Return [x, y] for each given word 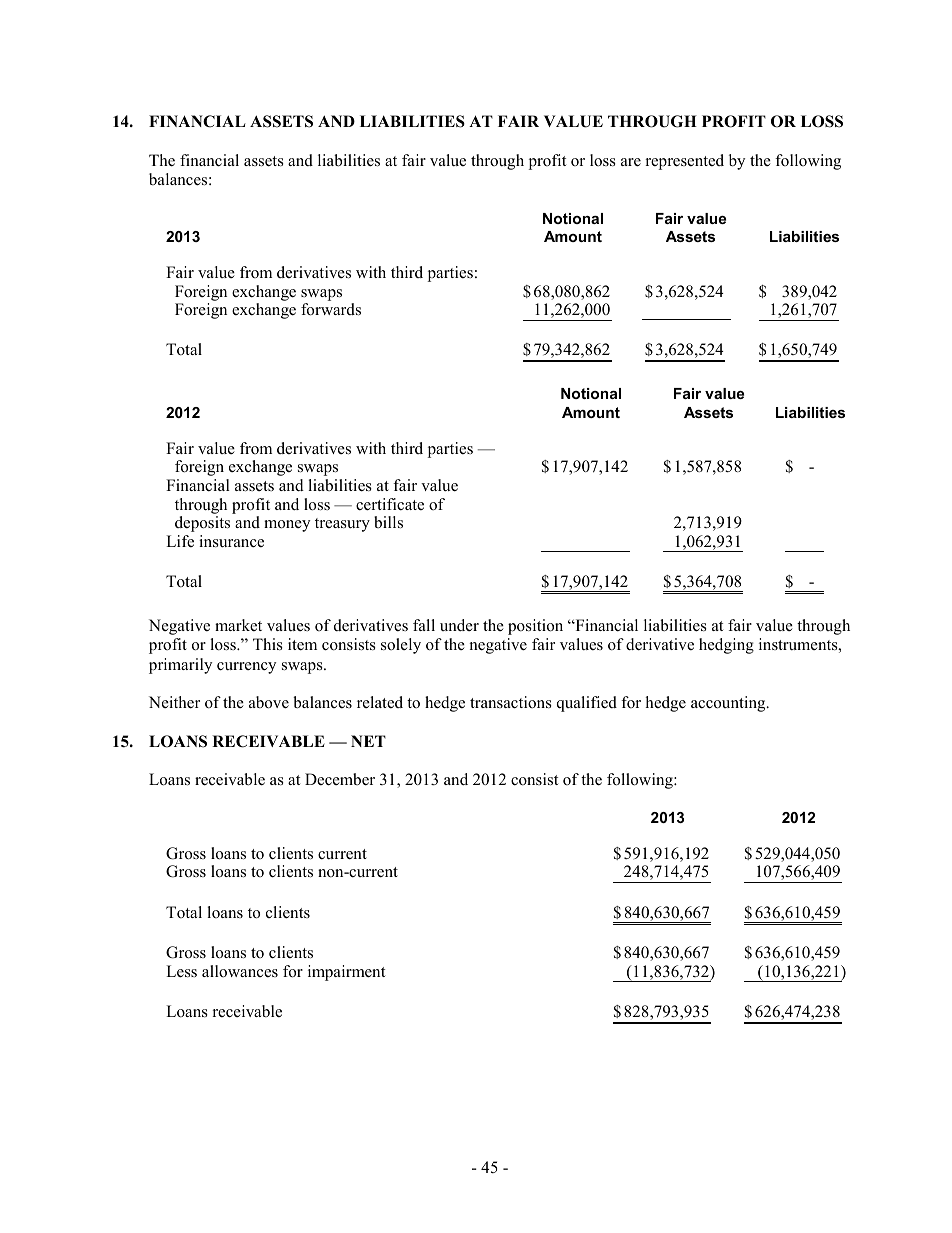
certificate [390, 504]
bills [388, 522]
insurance [231, 541]
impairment [347, 973]
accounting [729, 704]
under [459, 625]
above [269, 702]
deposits [202, 524]
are [631, 162]
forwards [331, 309]
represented [685, 162]
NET [368, 741]
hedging [726, 646]
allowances [240, 971]
